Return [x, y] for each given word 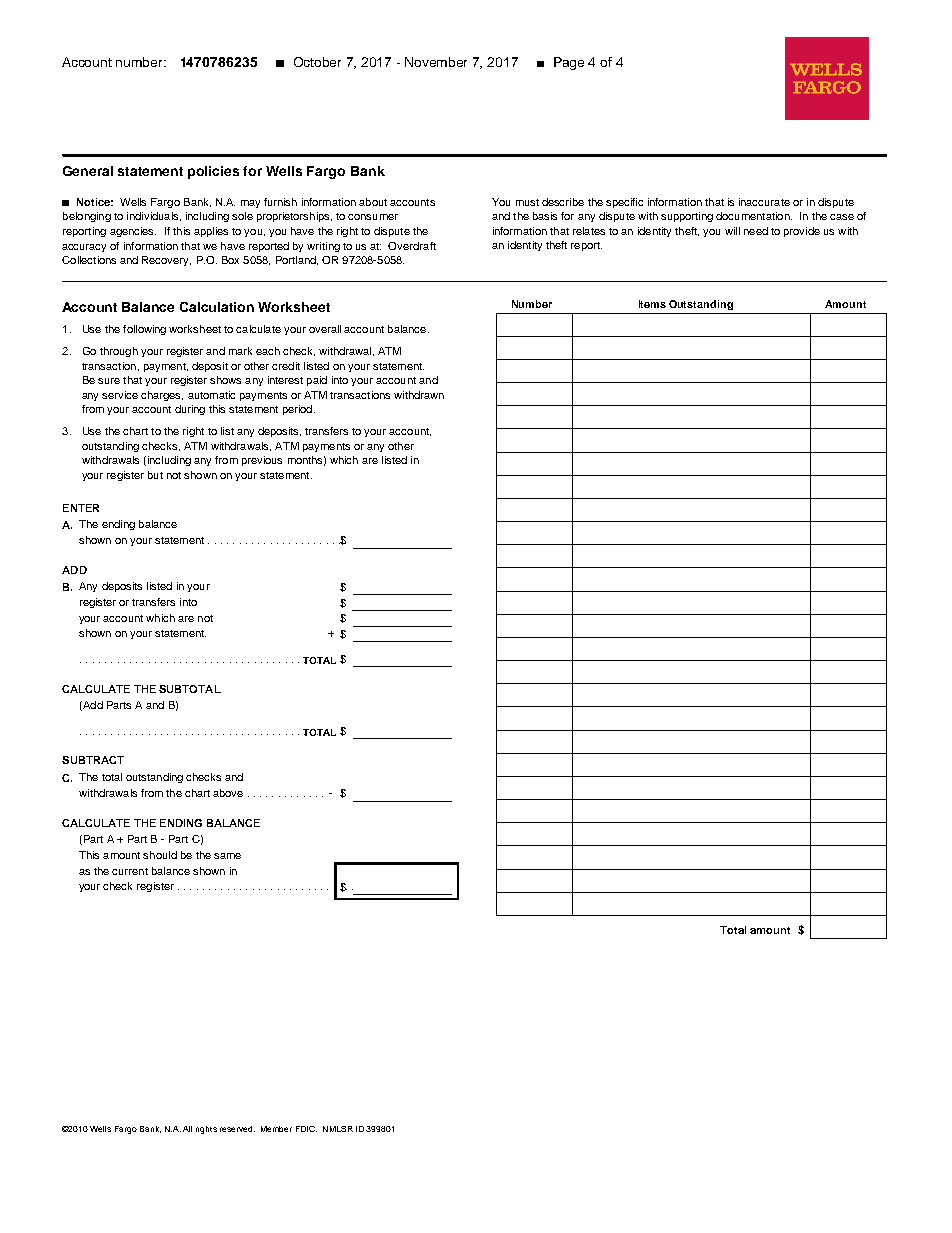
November [436, 62]
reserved [237, 1129]
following [144, 330]
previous [262, 461]
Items [652, 304]
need [756, 231]
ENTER [81, 508]
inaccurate [764, 202]
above [228, 793]
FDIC [306, 1129]
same [227, 856]
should [160, 855]
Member [276, 1129]
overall [325, 329]
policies [213, 172]
